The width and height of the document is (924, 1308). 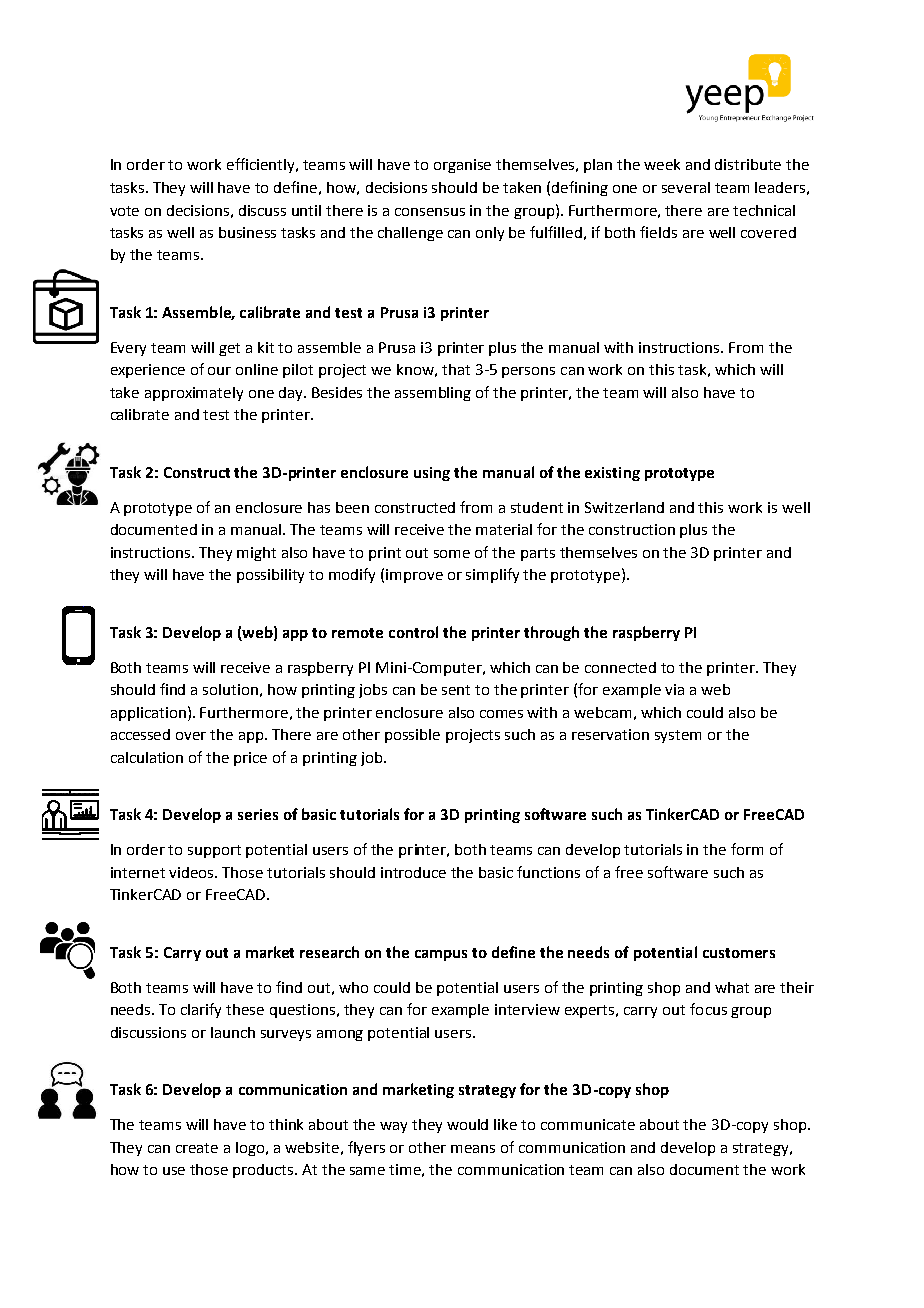 I want to click on videos, so click(x=193, y=872).
